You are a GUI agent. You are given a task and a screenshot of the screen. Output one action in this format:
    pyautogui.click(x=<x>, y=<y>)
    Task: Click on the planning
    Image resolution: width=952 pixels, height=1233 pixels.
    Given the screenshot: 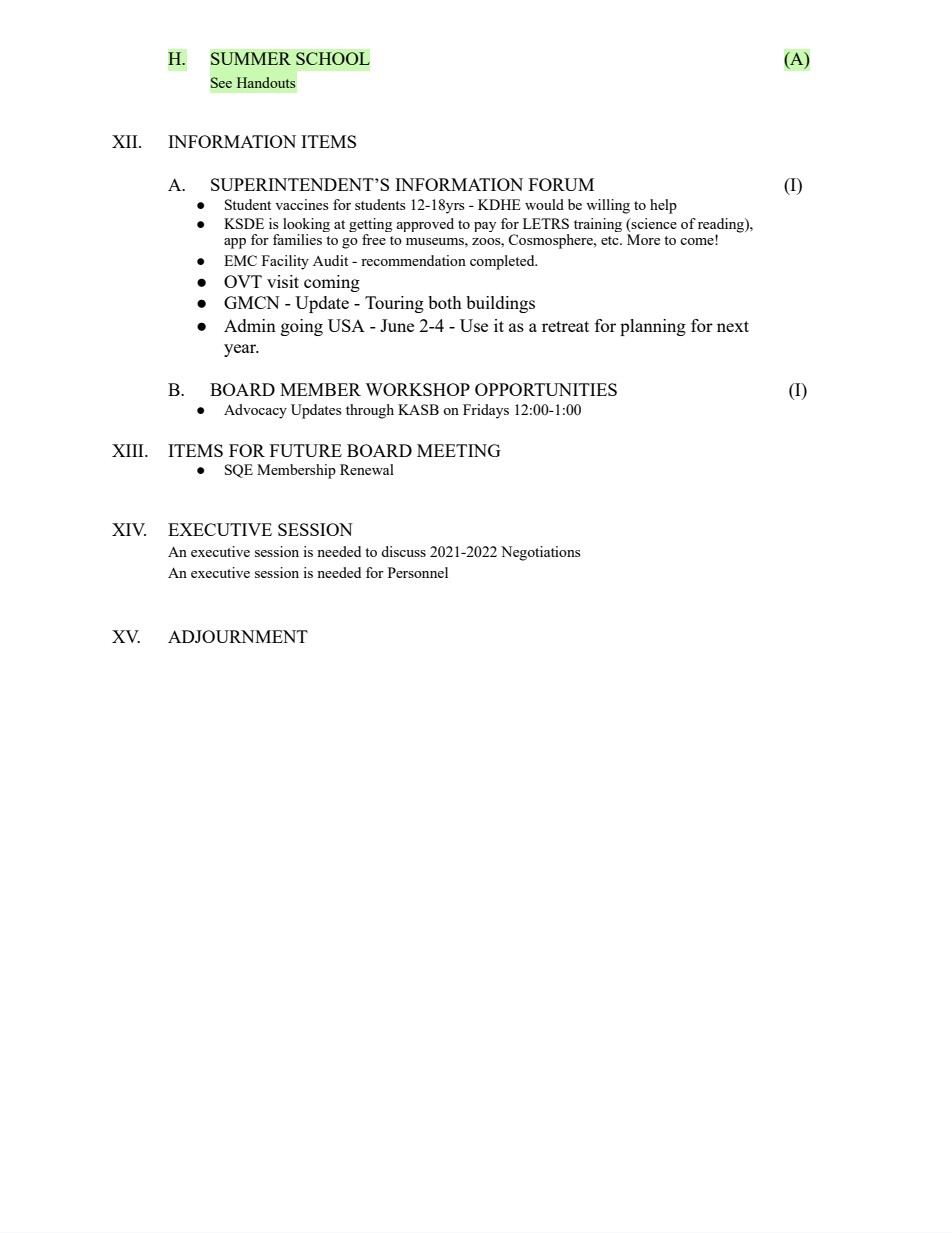 What is the action you would take?
    pyautogui.click(x=653, y=327)
